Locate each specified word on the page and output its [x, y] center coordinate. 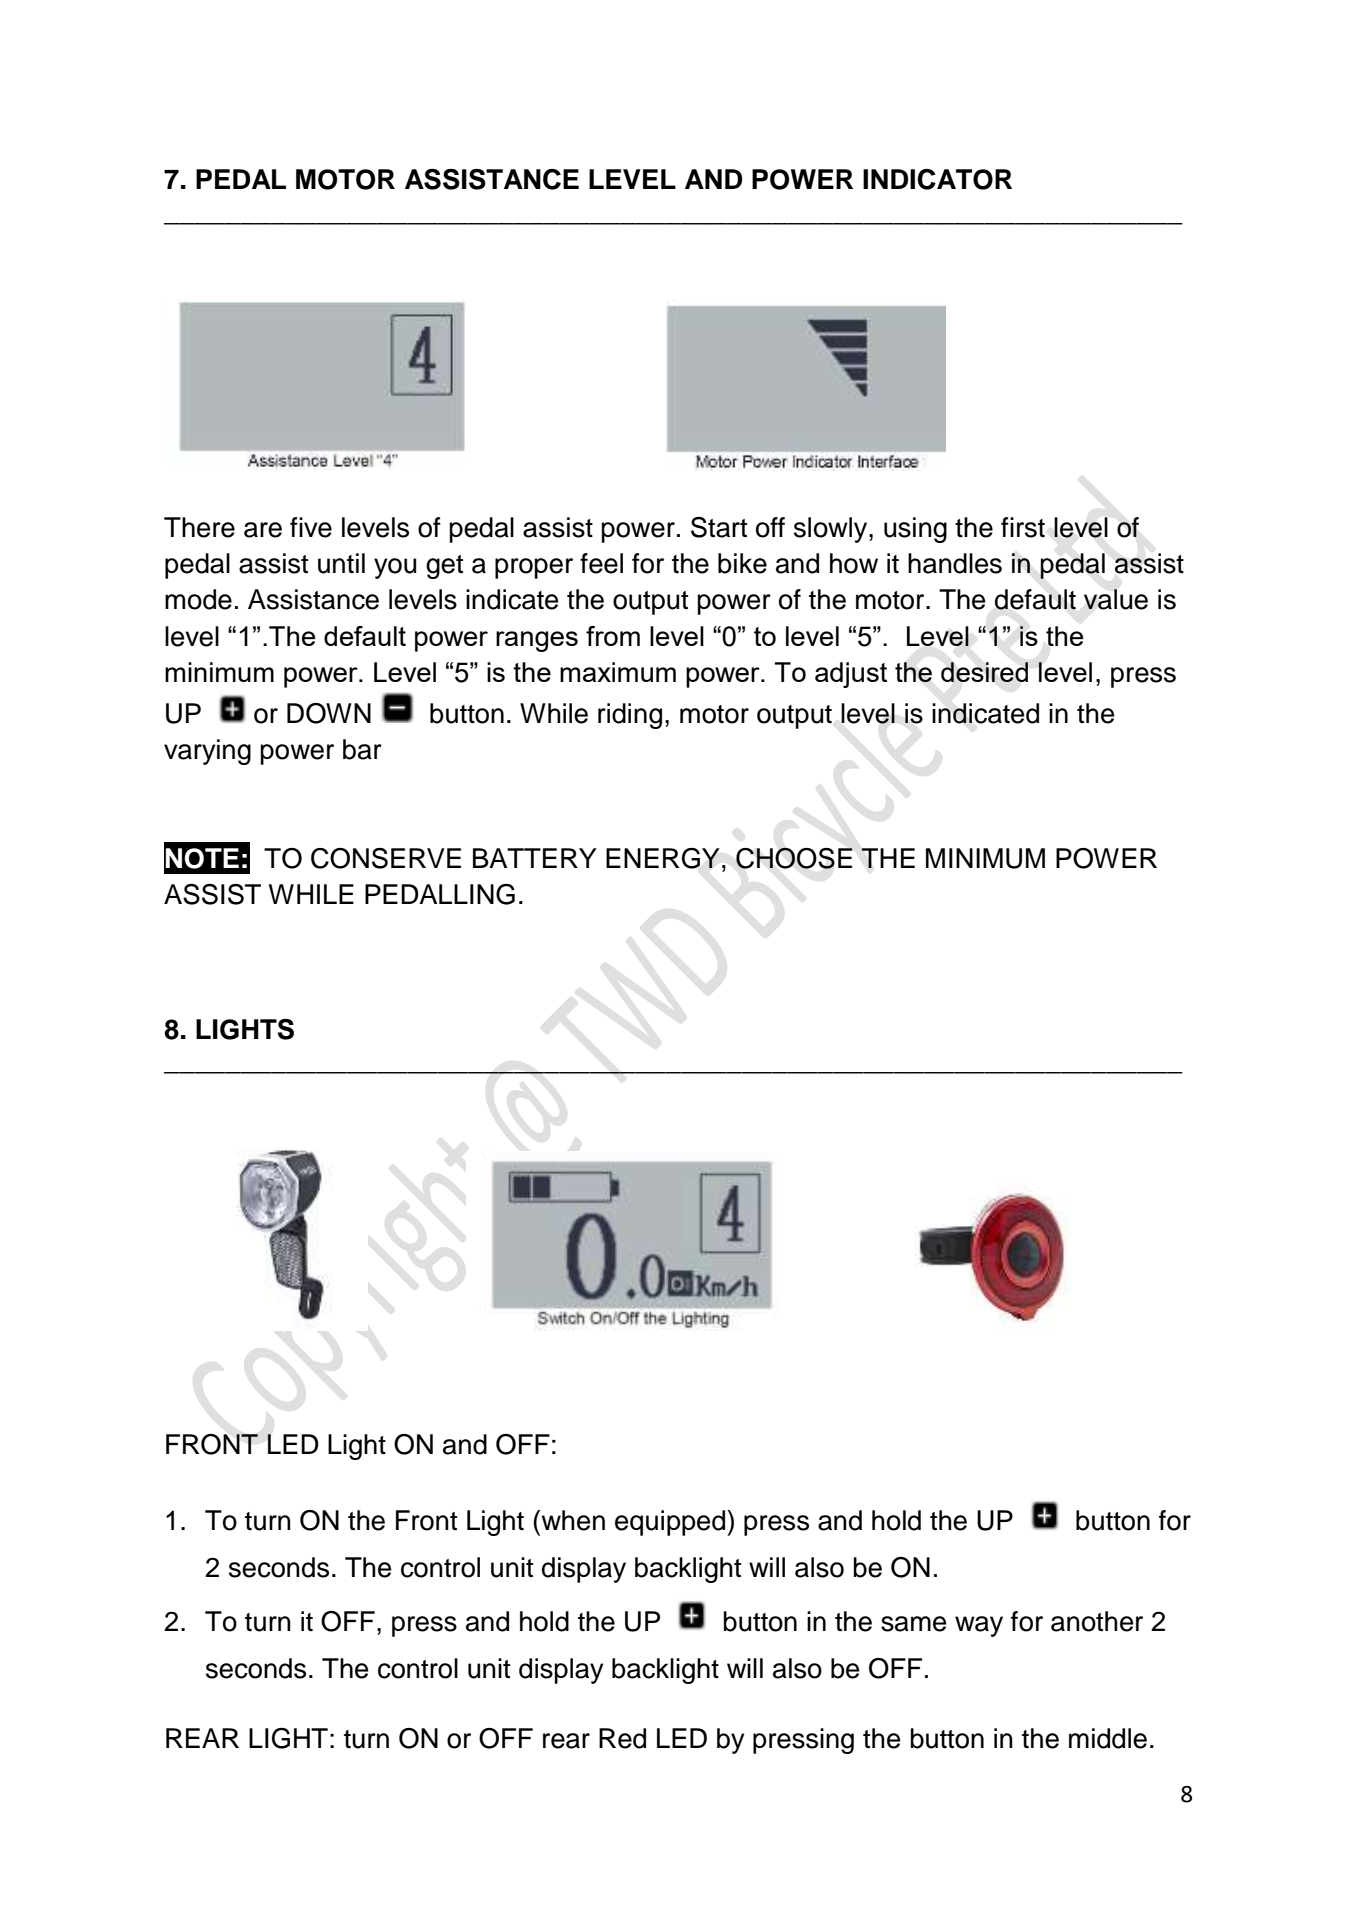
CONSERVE [386, 858]
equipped [671, 1523]
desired [984, 672]
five [311, 527]
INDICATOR [937, 179]
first [1023, 527]
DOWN [329, 713]
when [572, 1520]
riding [630, 716]
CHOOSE [794, 858]
